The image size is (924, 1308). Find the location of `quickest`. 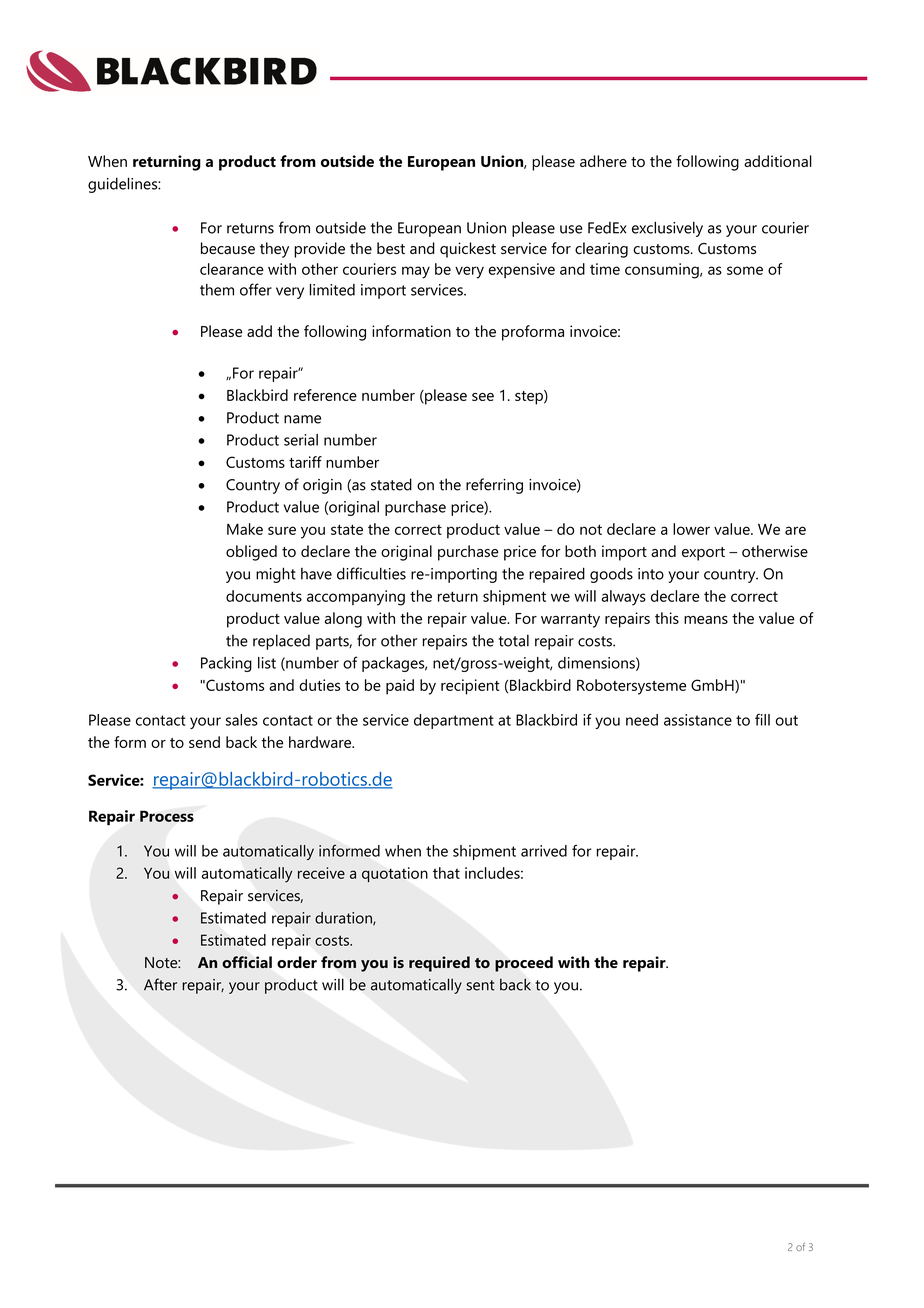

quickest is located at coordinates (468, 250).
